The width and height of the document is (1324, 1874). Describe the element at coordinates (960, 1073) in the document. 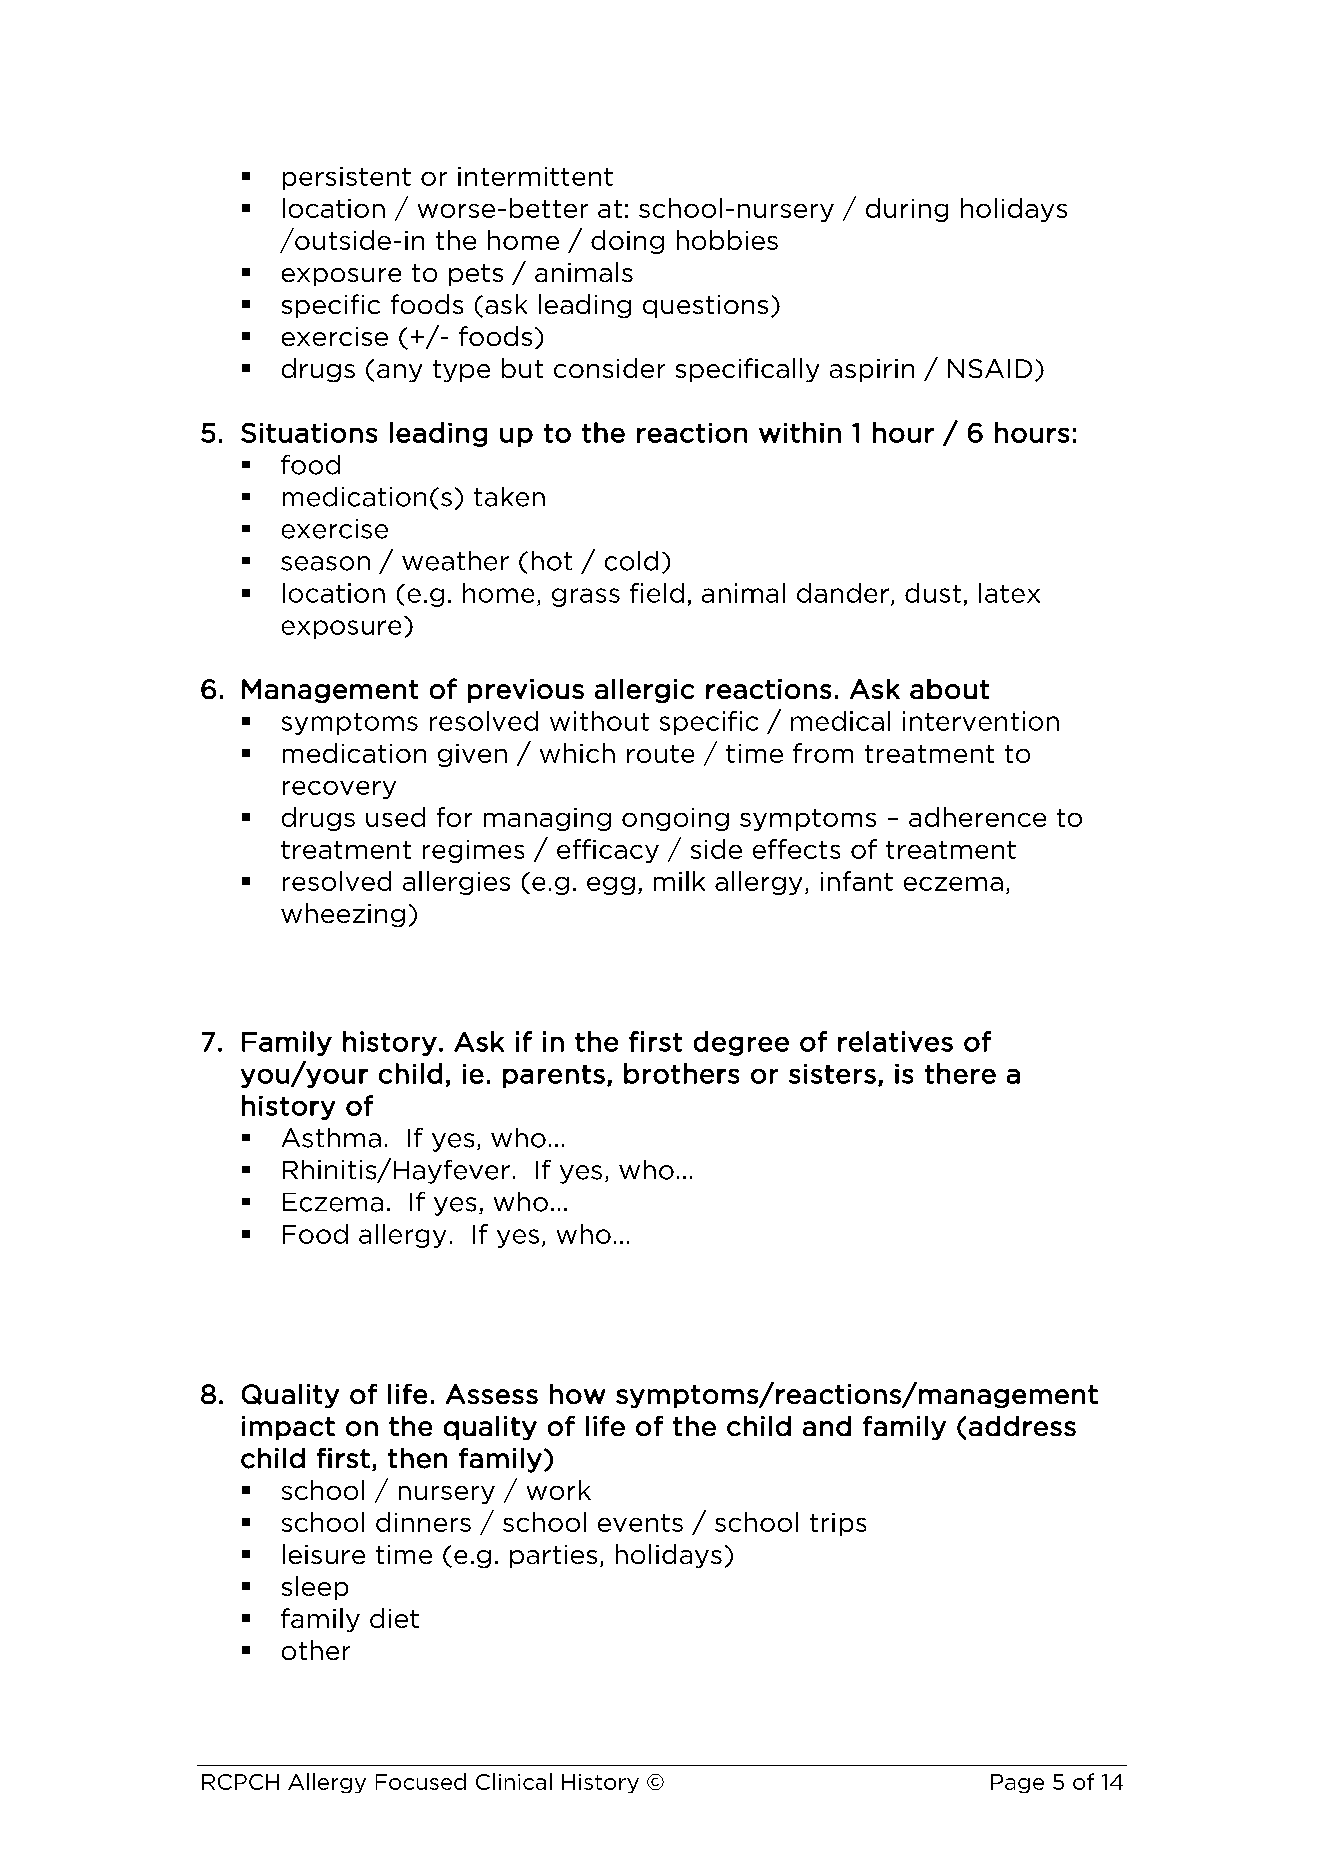

I see `there` at that location.
